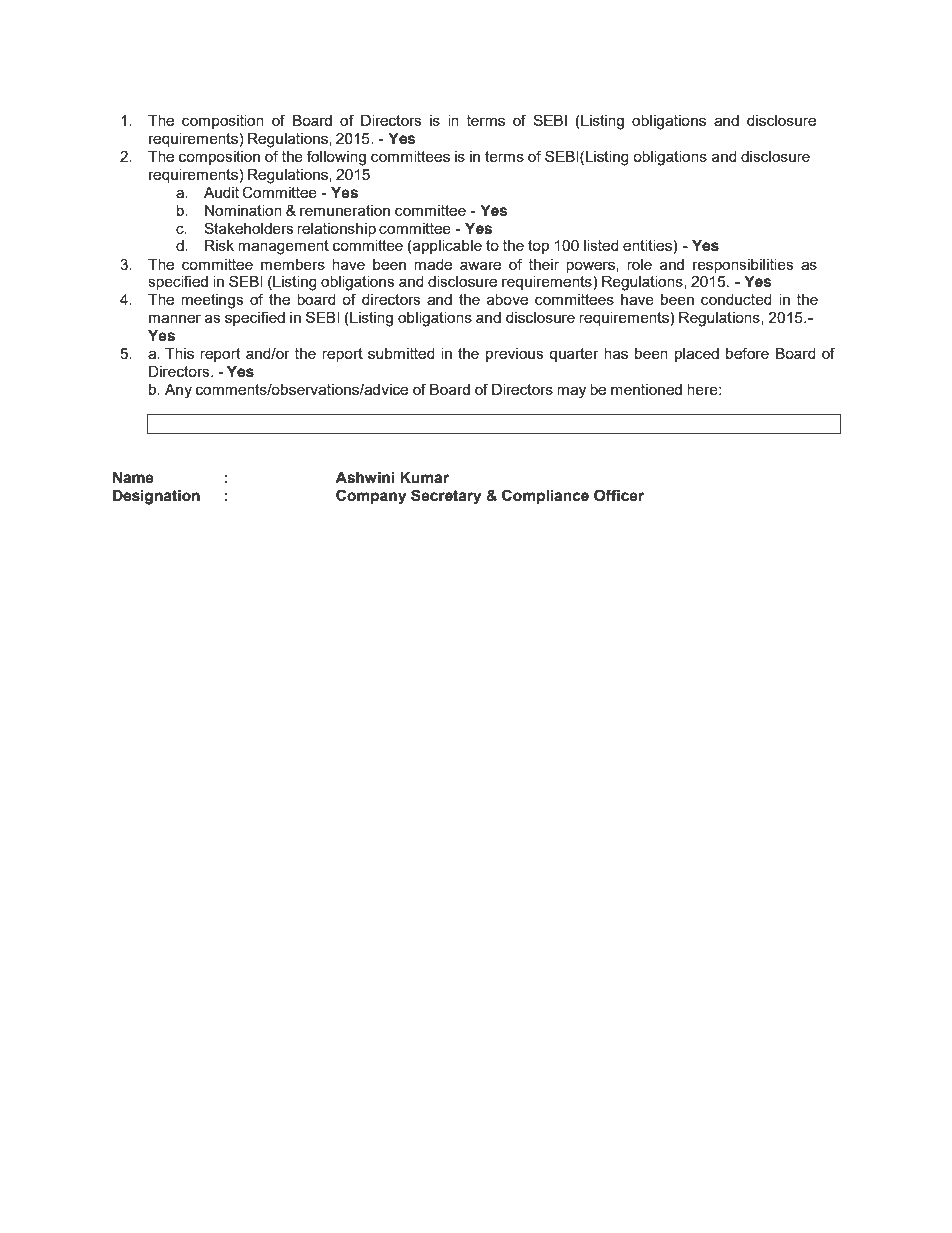  I want to click on following, so click(336, 158).
